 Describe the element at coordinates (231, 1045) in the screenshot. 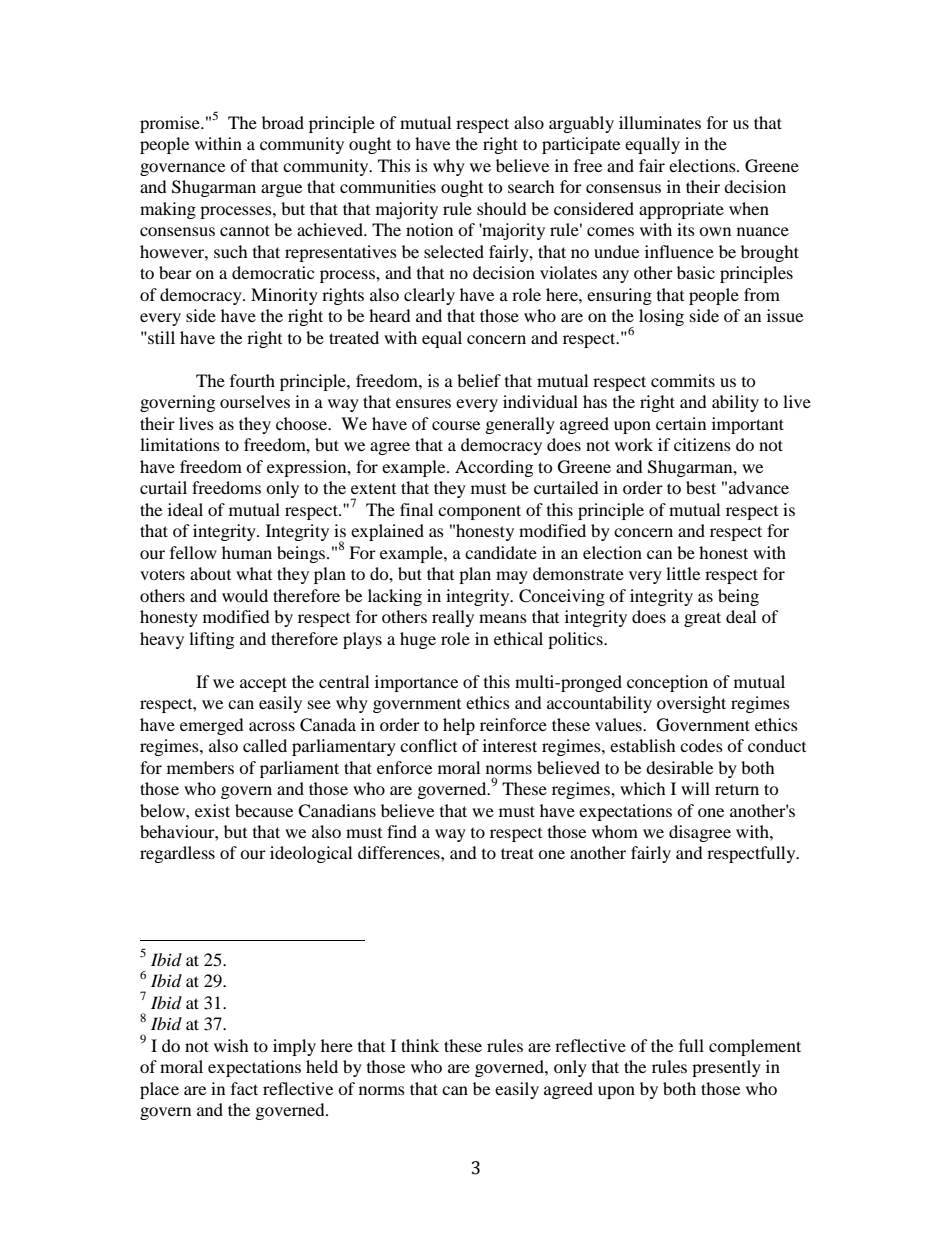

I see `wish` at that location.
